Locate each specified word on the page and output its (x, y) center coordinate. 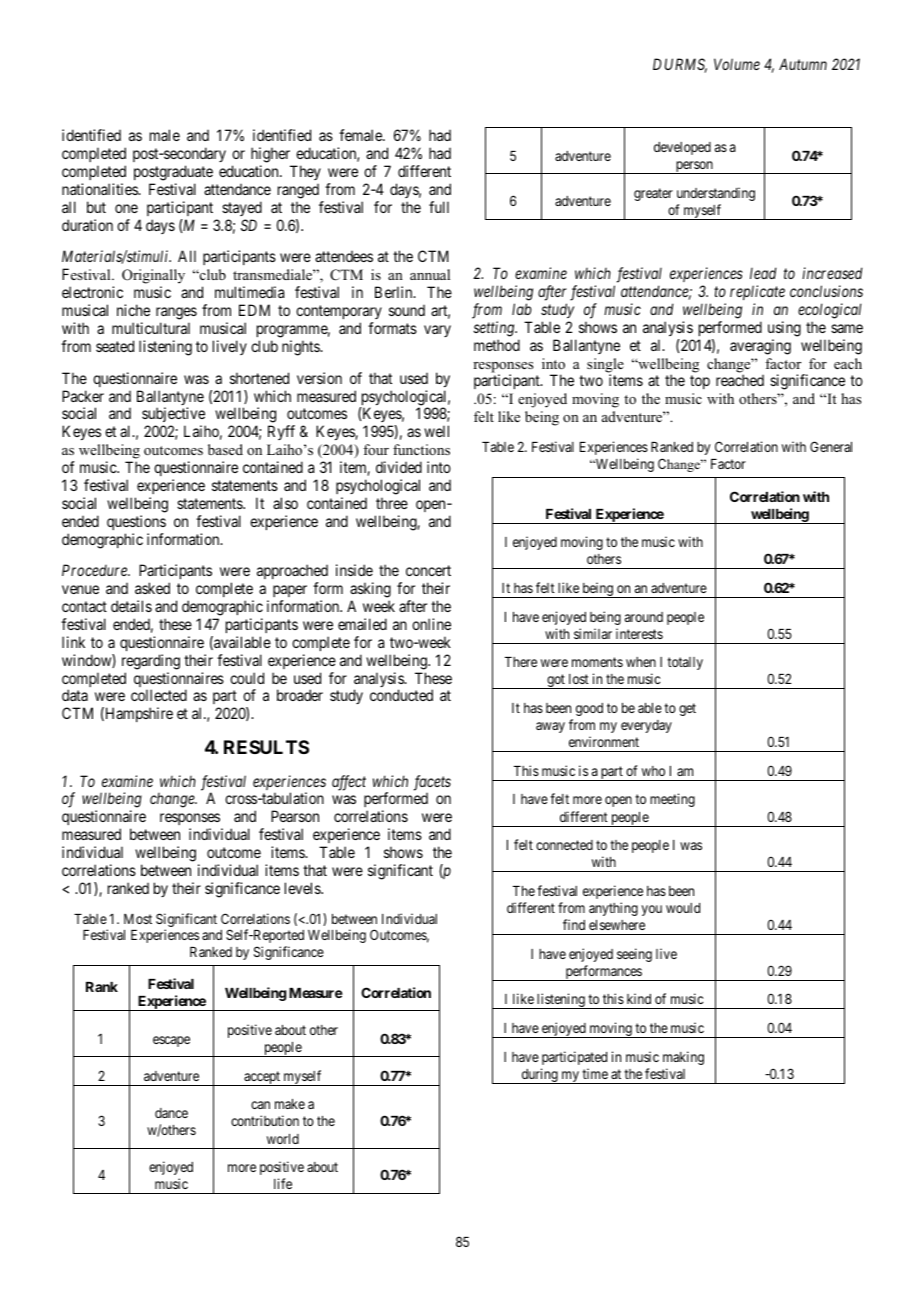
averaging (760, 347)
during (539, 1076)
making (683, 1058)
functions (421, 450)
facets (432, 783)
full (439, 207)
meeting (672, 800)
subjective (174, 416)
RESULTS (266, 747)
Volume (737, 64)
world (283, 1139)
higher (272, 156)
